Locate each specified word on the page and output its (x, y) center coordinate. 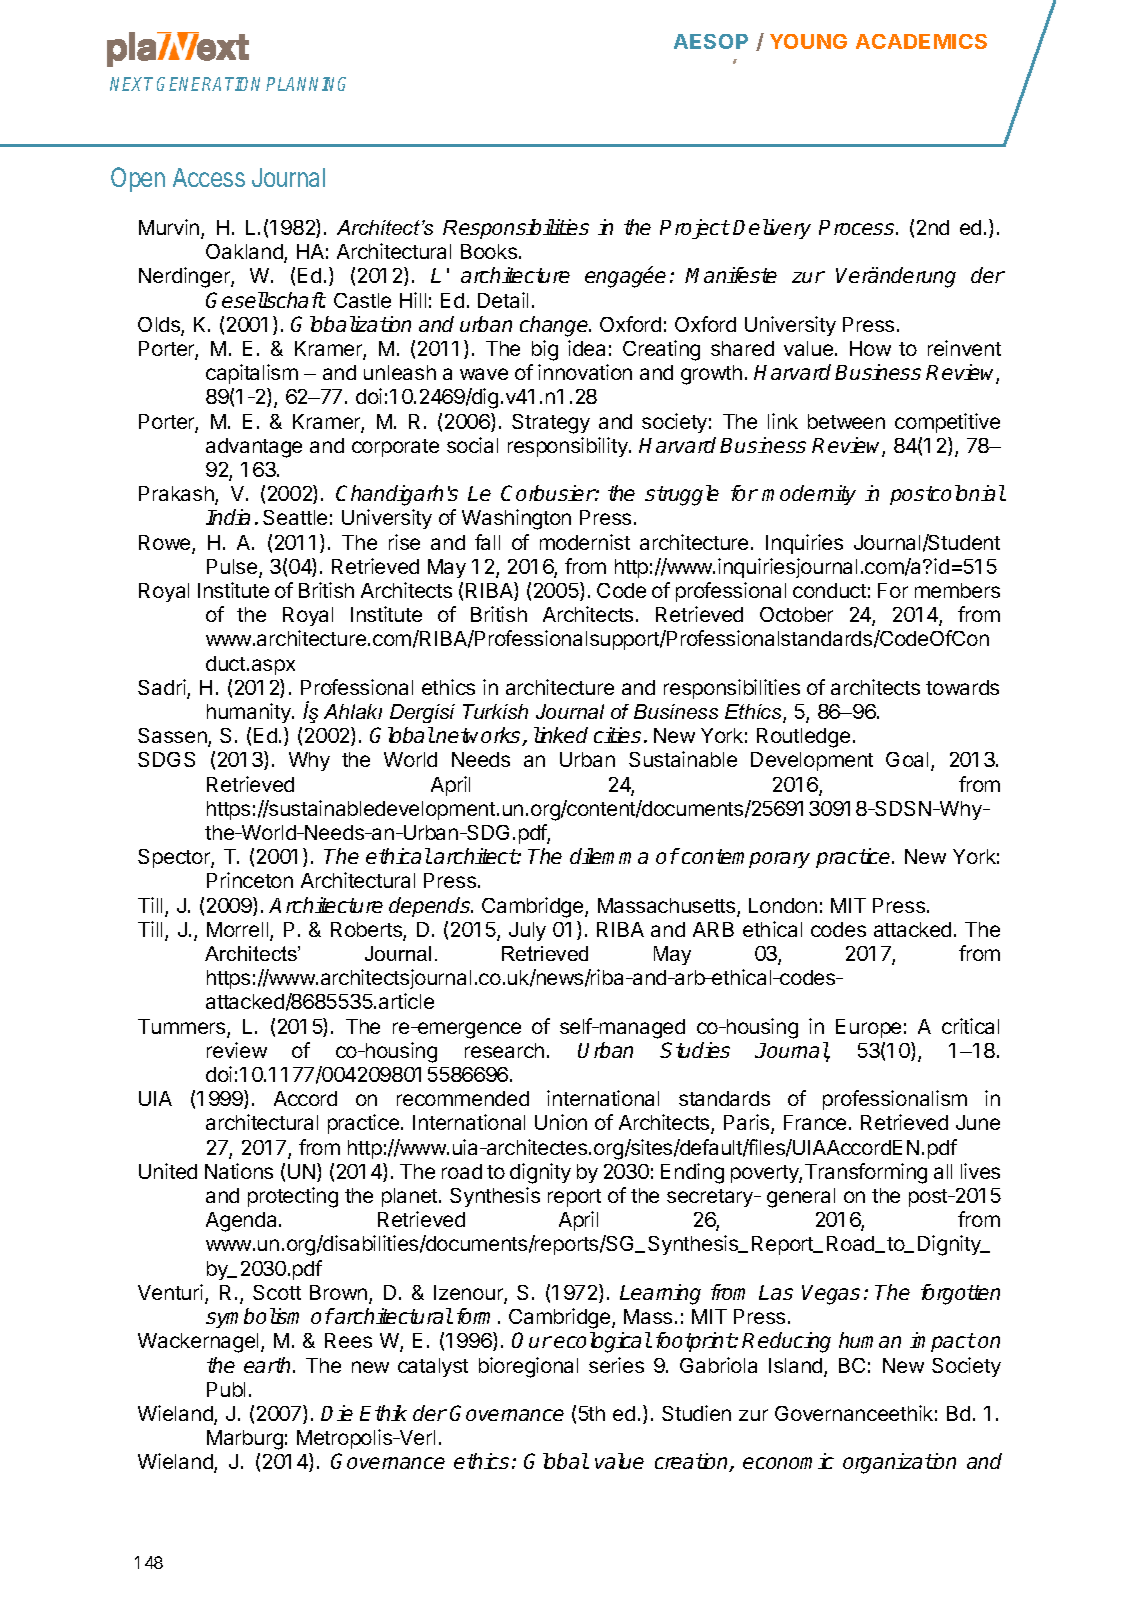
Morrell (239, 931)
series (616, 1365)
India (228, 517)
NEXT (131, 84)
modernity (809, 495)
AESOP (711, 41)
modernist (585, 542)
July (527, 931)
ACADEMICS (921, 41)
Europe (868, 1028)
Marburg (245, 1440)
